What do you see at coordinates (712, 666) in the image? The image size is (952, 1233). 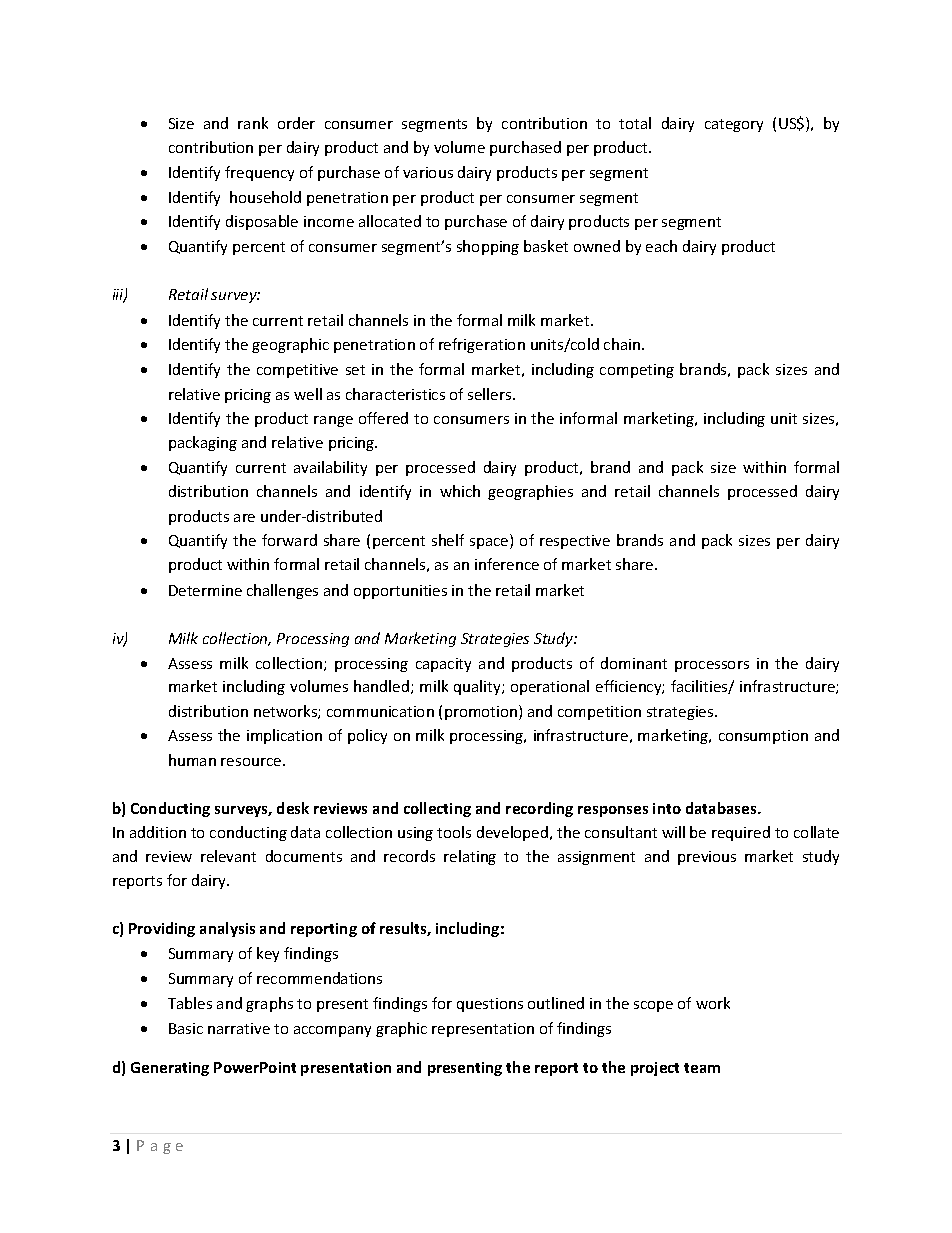 I see `processors` at bounding box center [712, 666].
